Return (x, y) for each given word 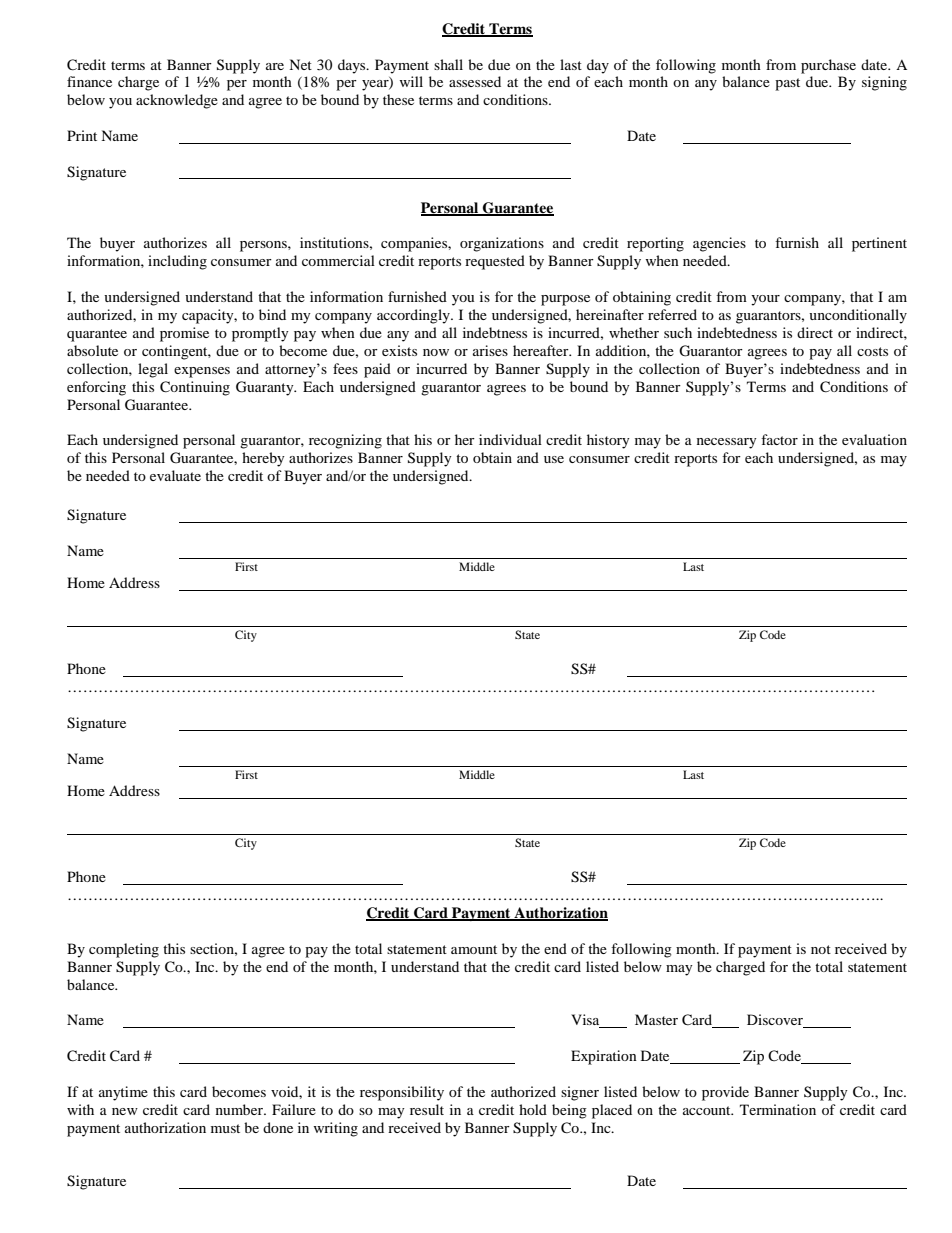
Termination (778, 1109)
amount (474, 949)
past (787, 84)
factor (779, 439)
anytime (123, 1093)
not (821, 949)
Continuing (195, 388)
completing (124, 950)
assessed (475, 81)
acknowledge (177, 101)
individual (510, 439)
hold (533, 1109)
